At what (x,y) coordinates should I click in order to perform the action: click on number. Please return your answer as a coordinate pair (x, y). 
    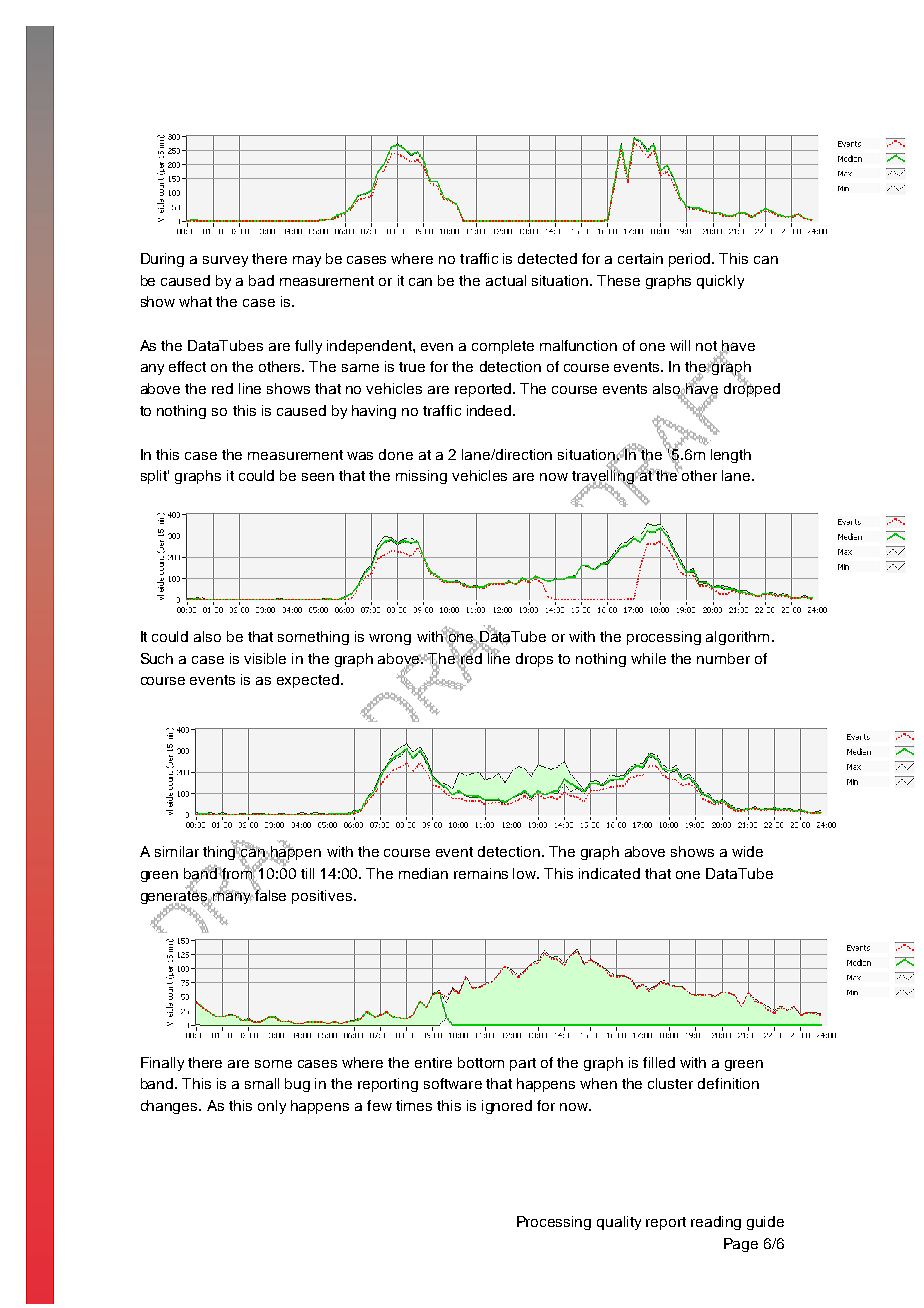
    Looking at the image, I should click on (723, 658).
